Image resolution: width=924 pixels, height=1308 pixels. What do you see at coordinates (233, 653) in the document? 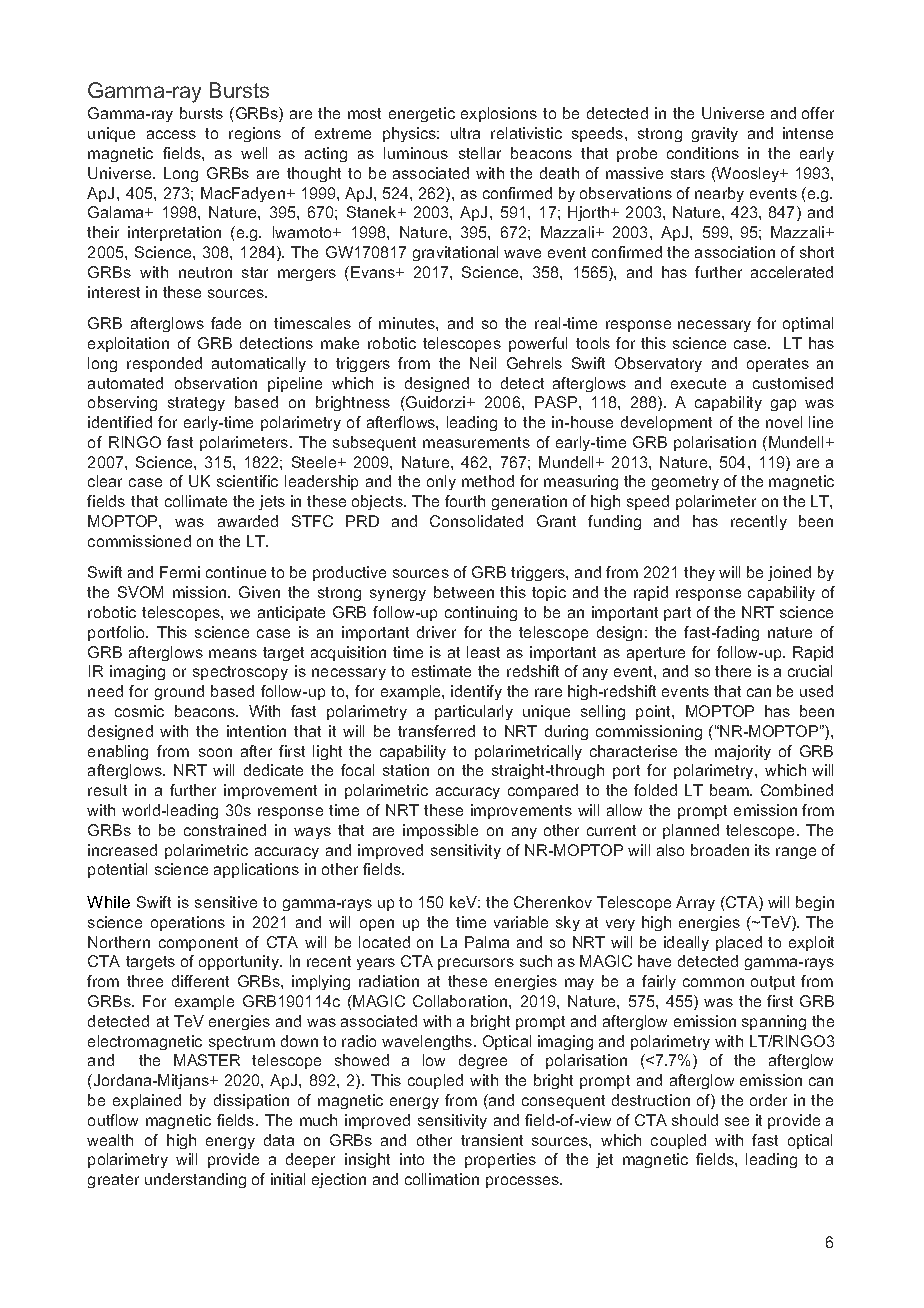
I see `means` at bounding box center [233, 653].
